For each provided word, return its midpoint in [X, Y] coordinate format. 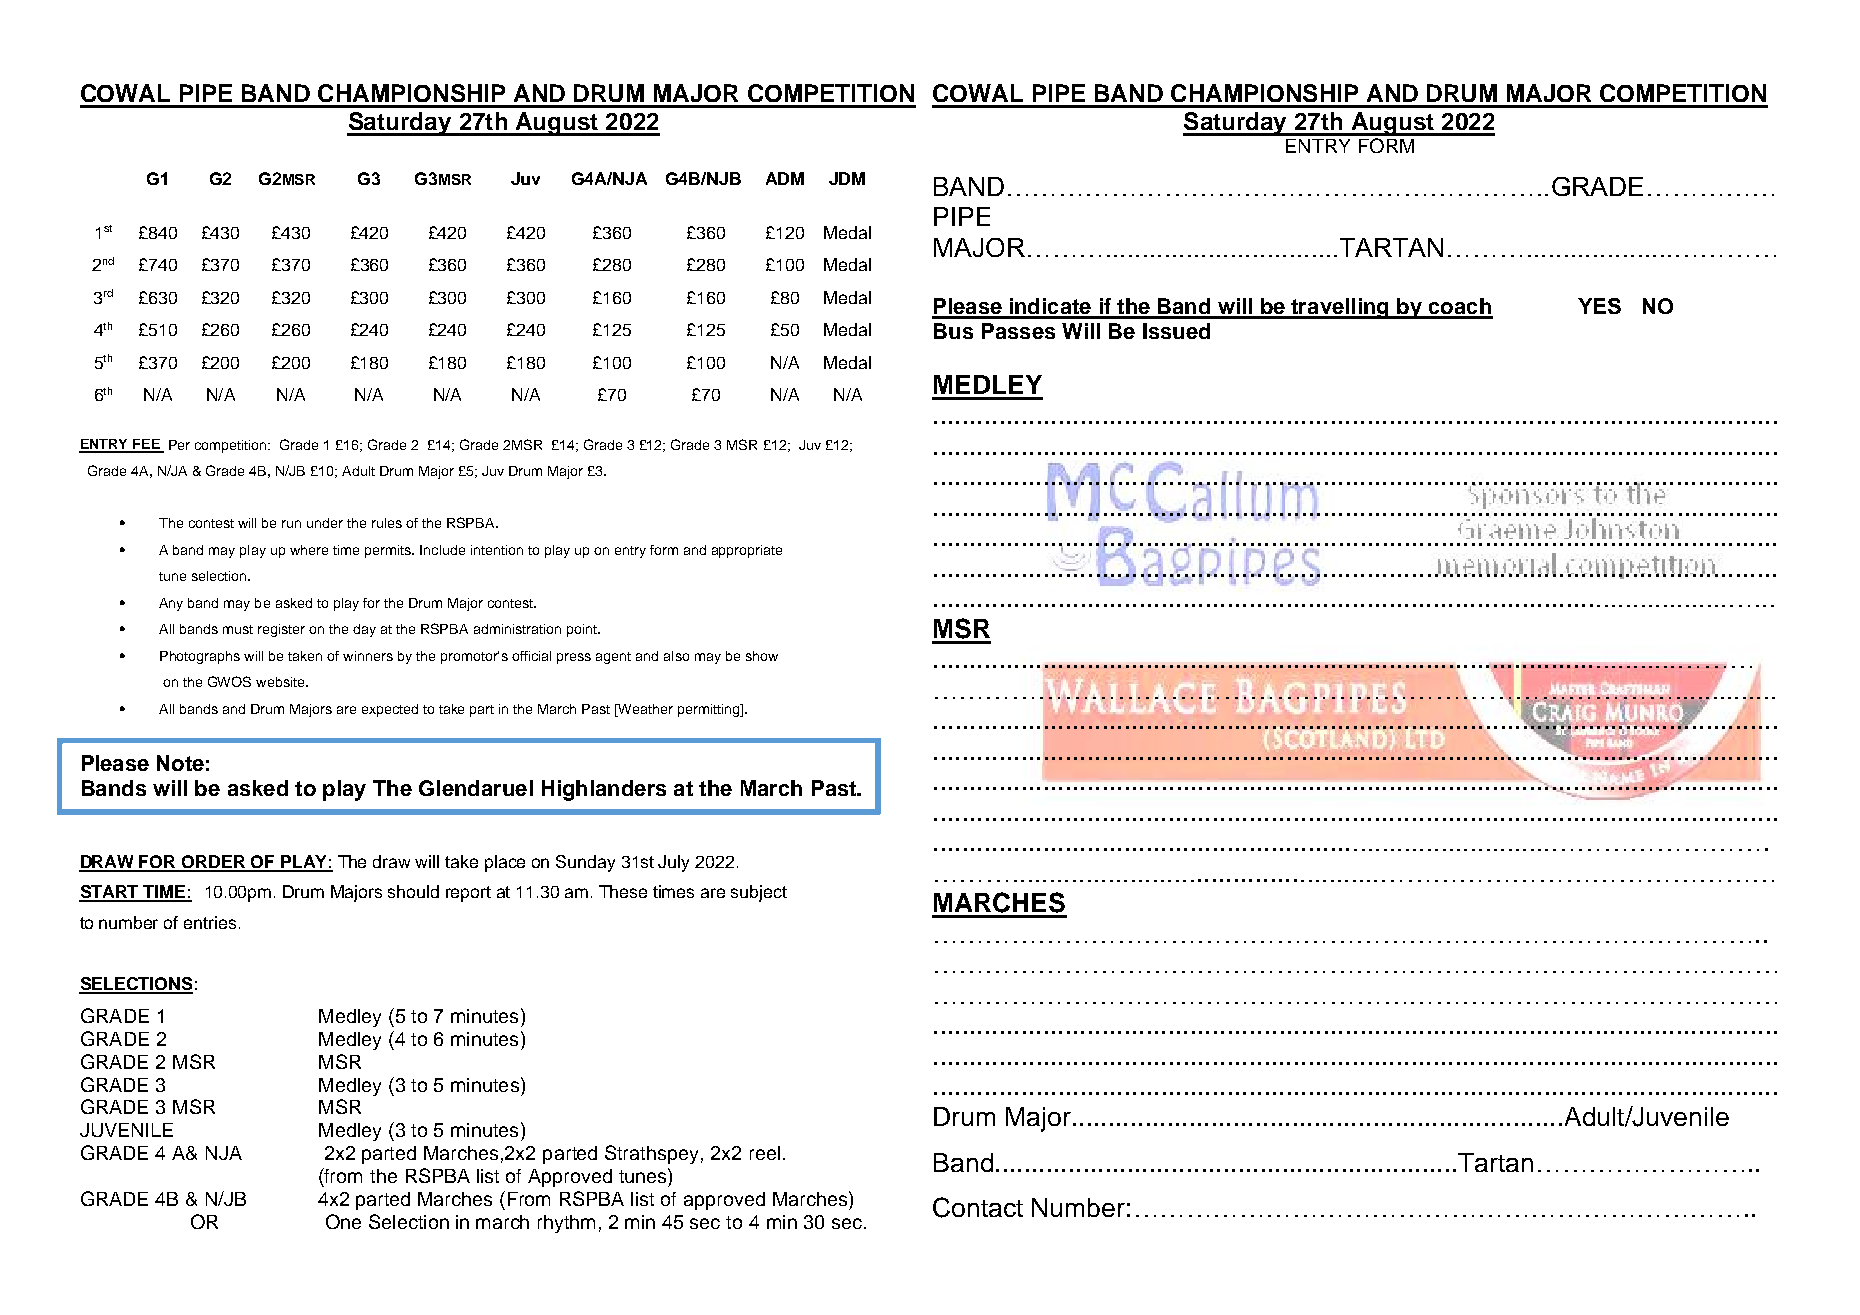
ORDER [213, 863]
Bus [953, 331]
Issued [1176, 331]
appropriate [747, 551]
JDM [847, 178]
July [673, 863]
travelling [1340, 308]
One [343, 1221]
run [291, 524]
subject [759, 893]
